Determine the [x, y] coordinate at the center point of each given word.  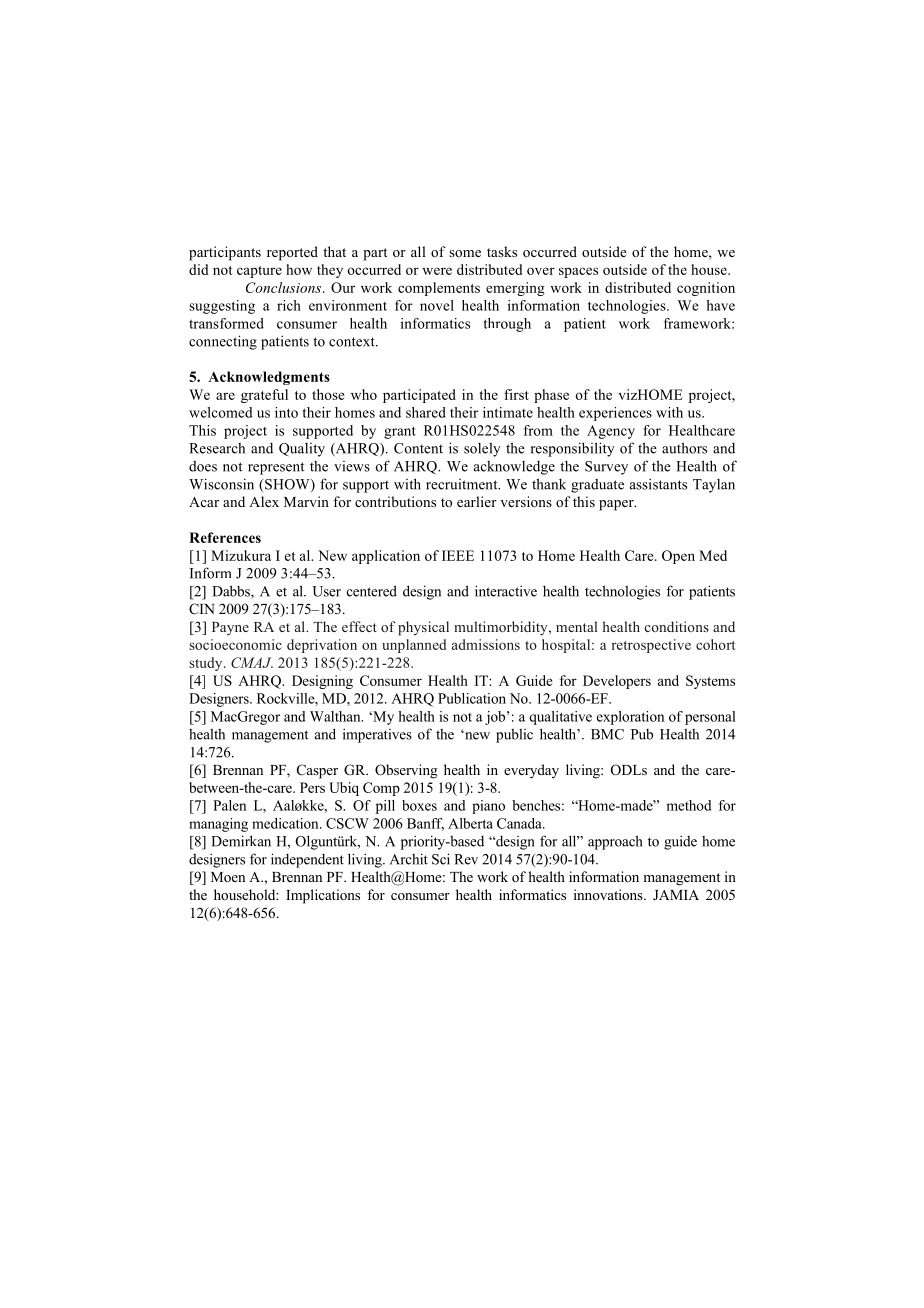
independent [307, 860]
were [437, 271]
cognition [706, 289]
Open [678, 557]
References [225, 537]
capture [259, 272]
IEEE [458, 555]
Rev [466, 859]
